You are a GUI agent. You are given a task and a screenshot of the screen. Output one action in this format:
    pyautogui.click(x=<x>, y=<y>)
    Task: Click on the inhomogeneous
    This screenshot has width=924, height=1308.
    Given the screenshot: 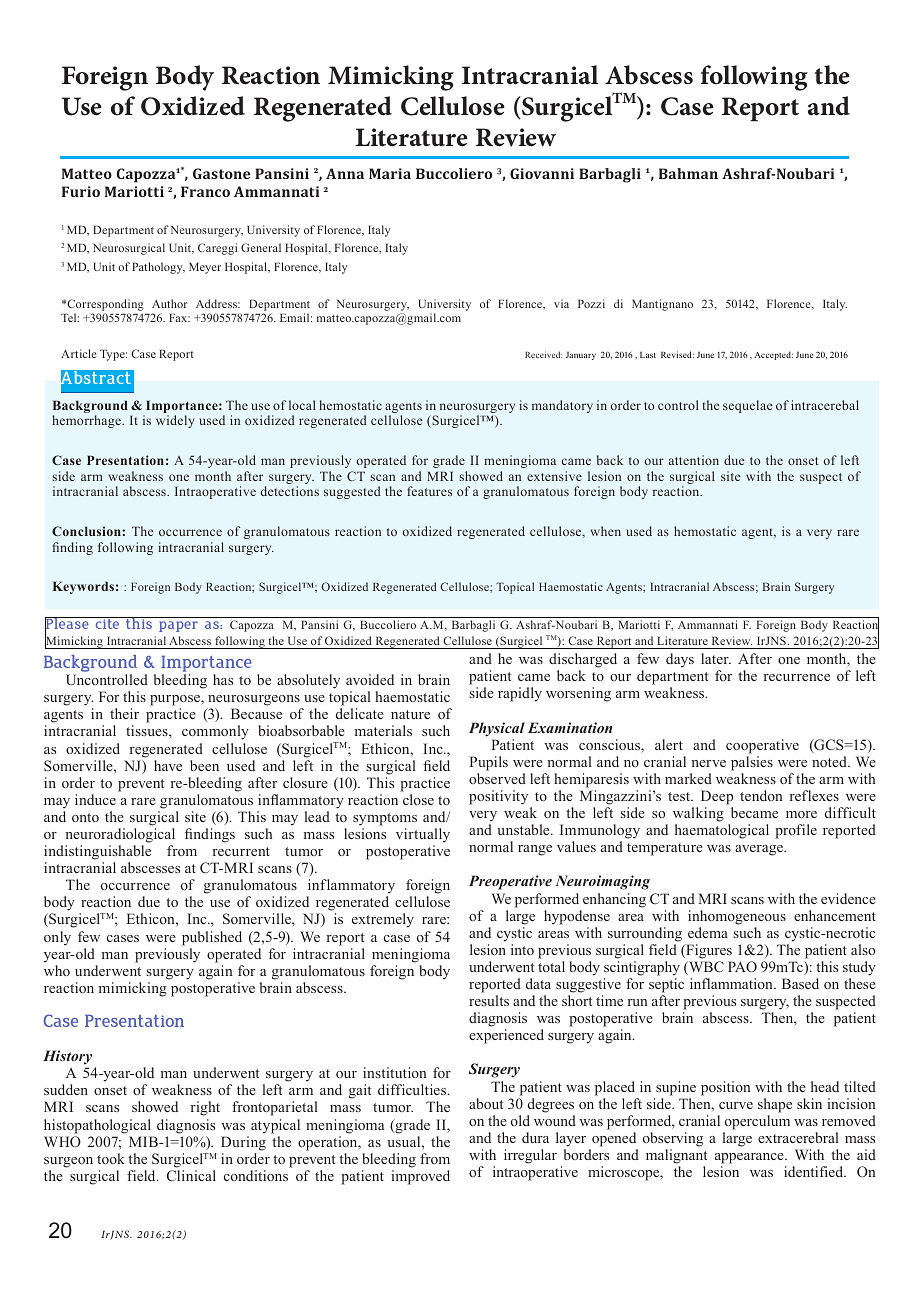 What is the action you would take?
    pyautogui.click(x=737, y=917)
